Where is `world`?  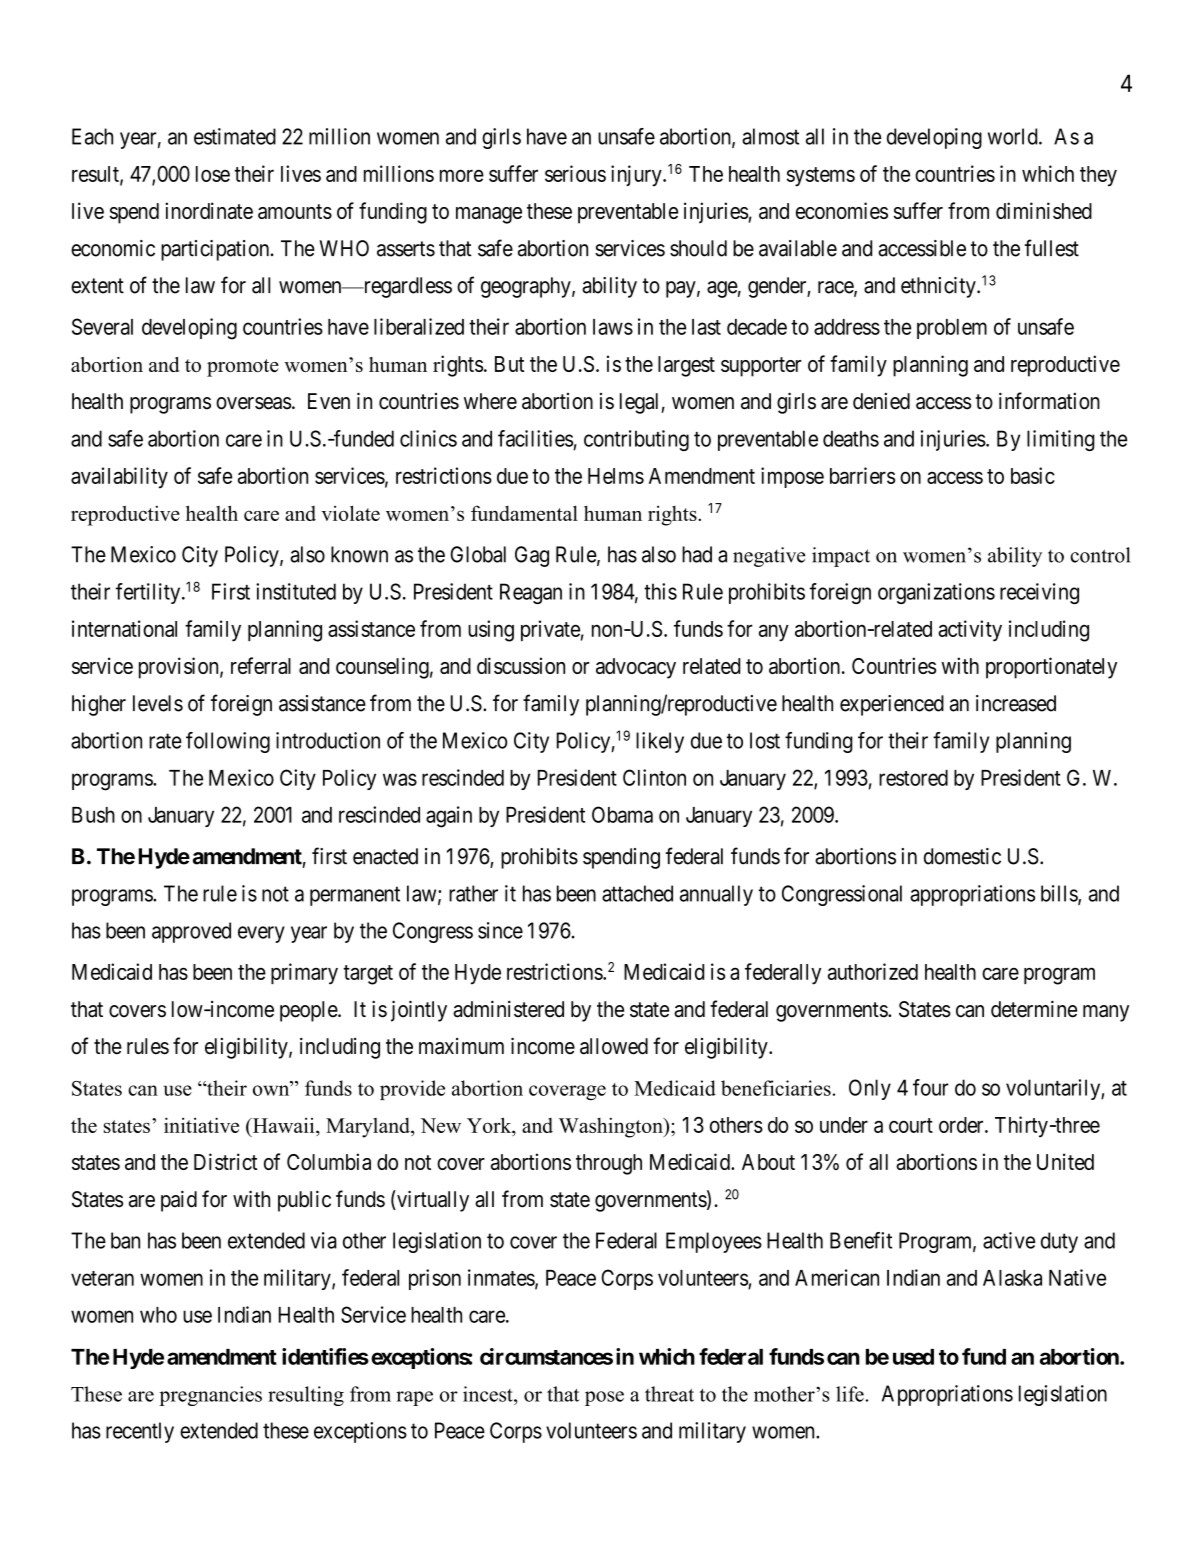
world is located at coordinates (1014, 136).
